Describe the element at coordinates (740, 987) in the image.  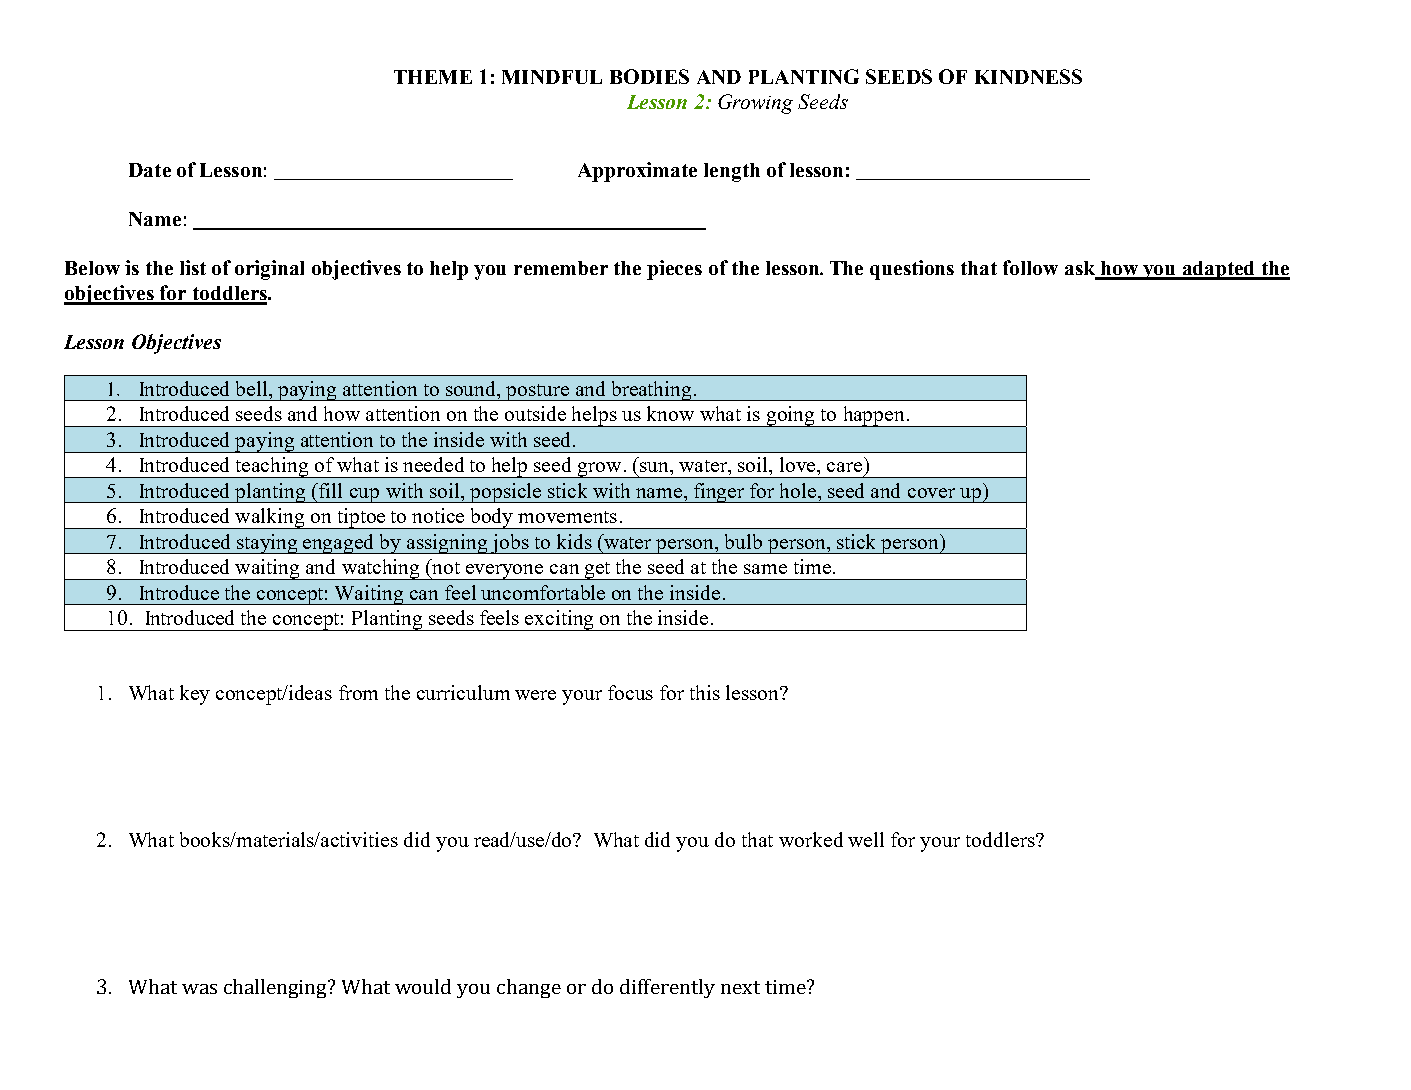
I see `next` at that location.
